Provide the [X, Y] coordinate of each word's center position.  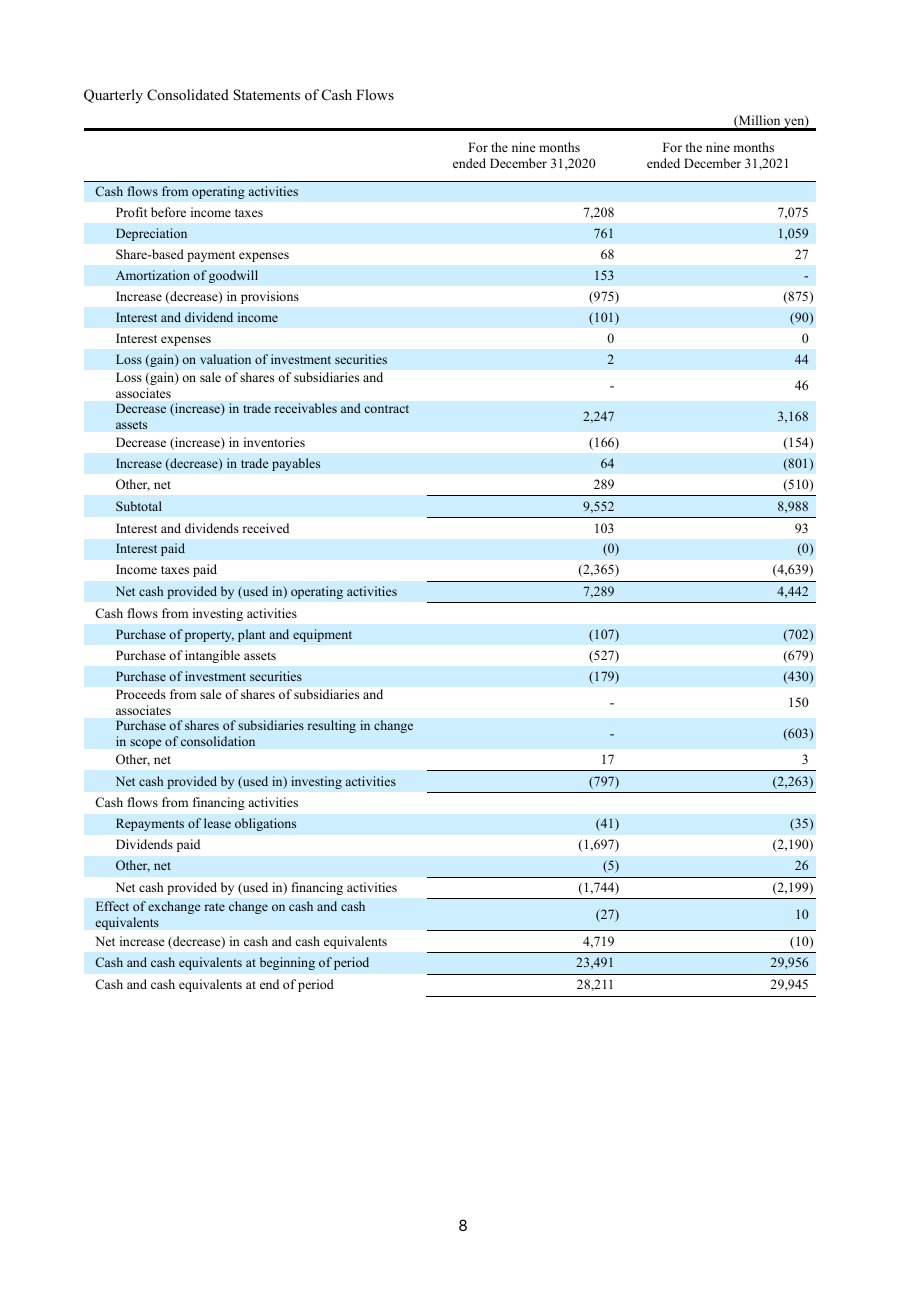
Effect [112, 906]
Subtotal [139, 506]
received [265, 528]
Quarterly [113, 96]
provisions [270, 297]
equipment [322, 635]
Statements [266, 94]
